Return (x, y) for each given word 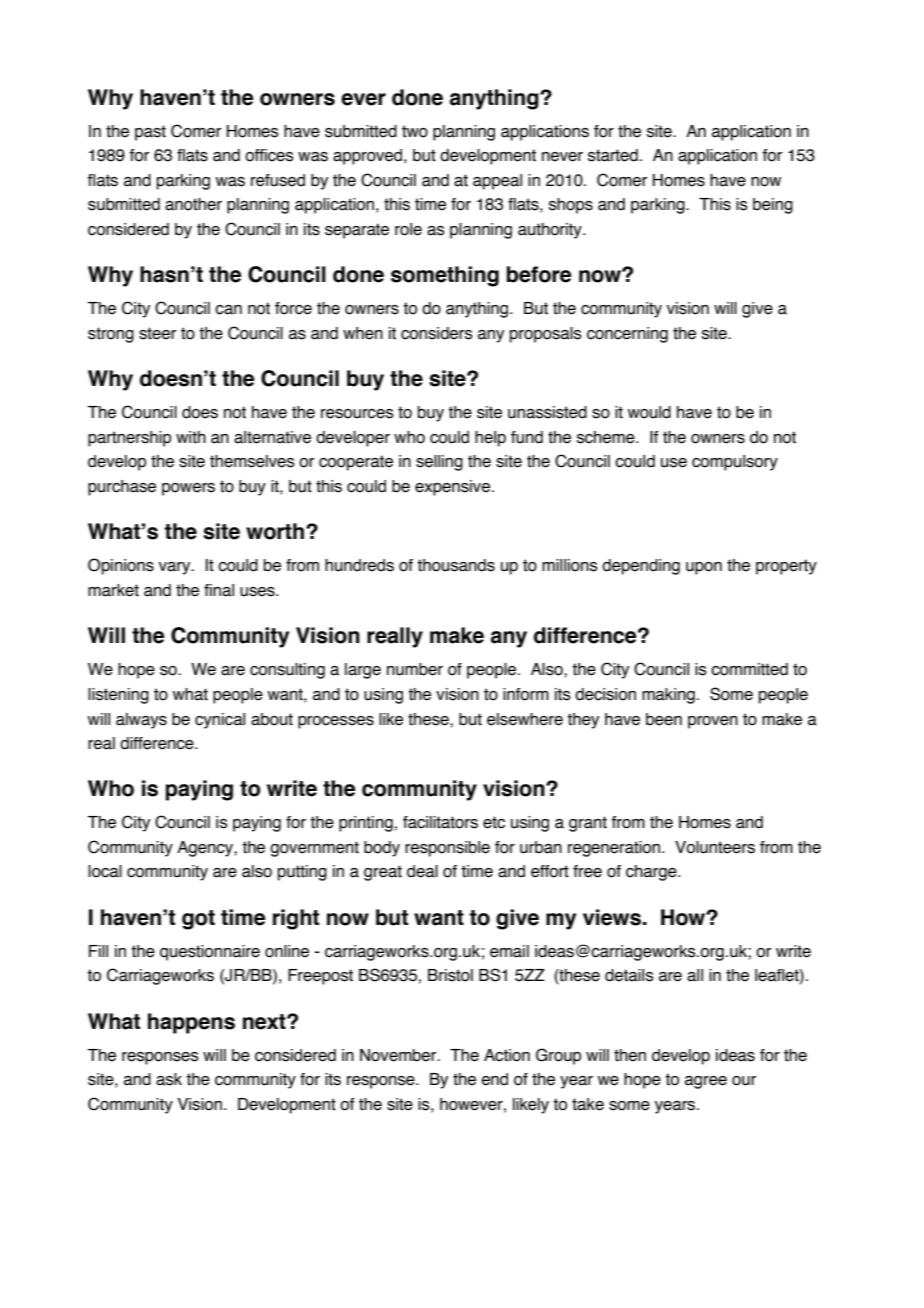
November (399, 1055)
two (415, 131)
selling (439, 463)
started (613, 155)
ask (169, 1079)
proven (713, 722)
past (150, 133)
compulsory (735, 463)
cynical (220, 721)
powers (188, 489)
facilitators (440, 822)
